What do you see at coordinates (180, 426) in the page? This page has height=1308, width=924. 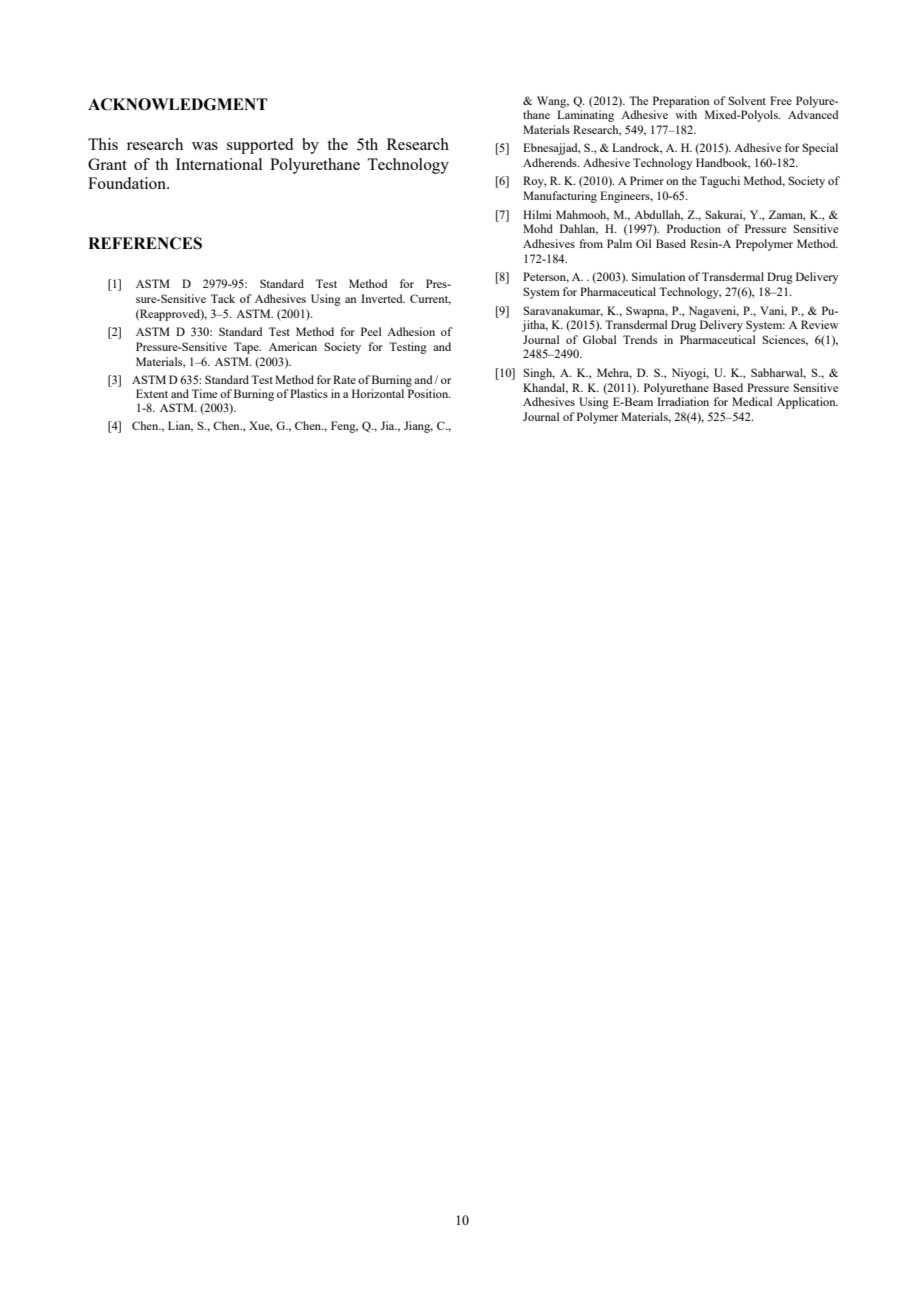 I see `Lian` at bounding box center [180, 426].
